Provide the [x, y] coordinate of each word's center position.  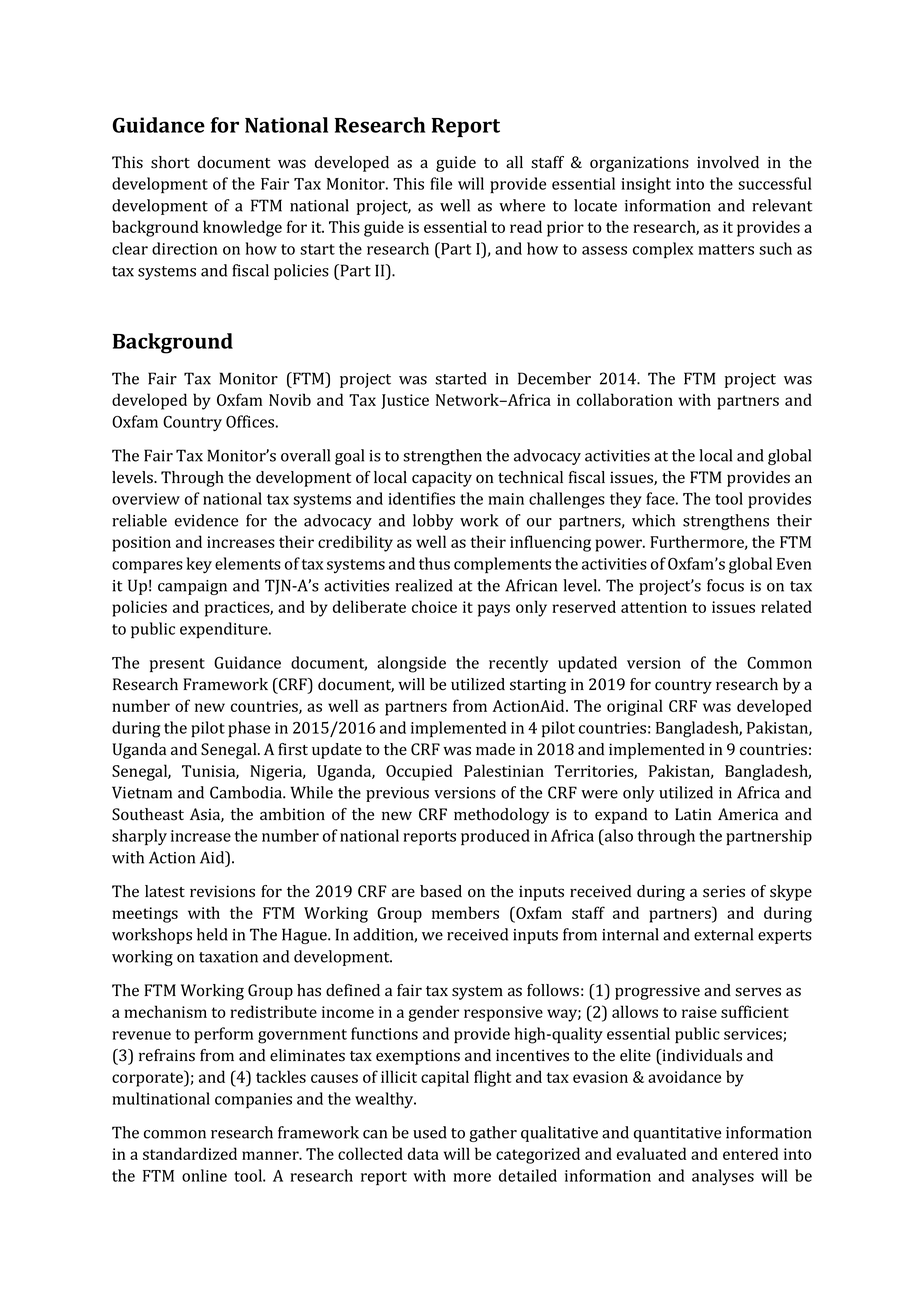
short [170, 162]
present [177, 665]
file [441, 183]
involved [728, 162]
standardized [190, 1153]
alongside [411, 664]
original [635, 707]
